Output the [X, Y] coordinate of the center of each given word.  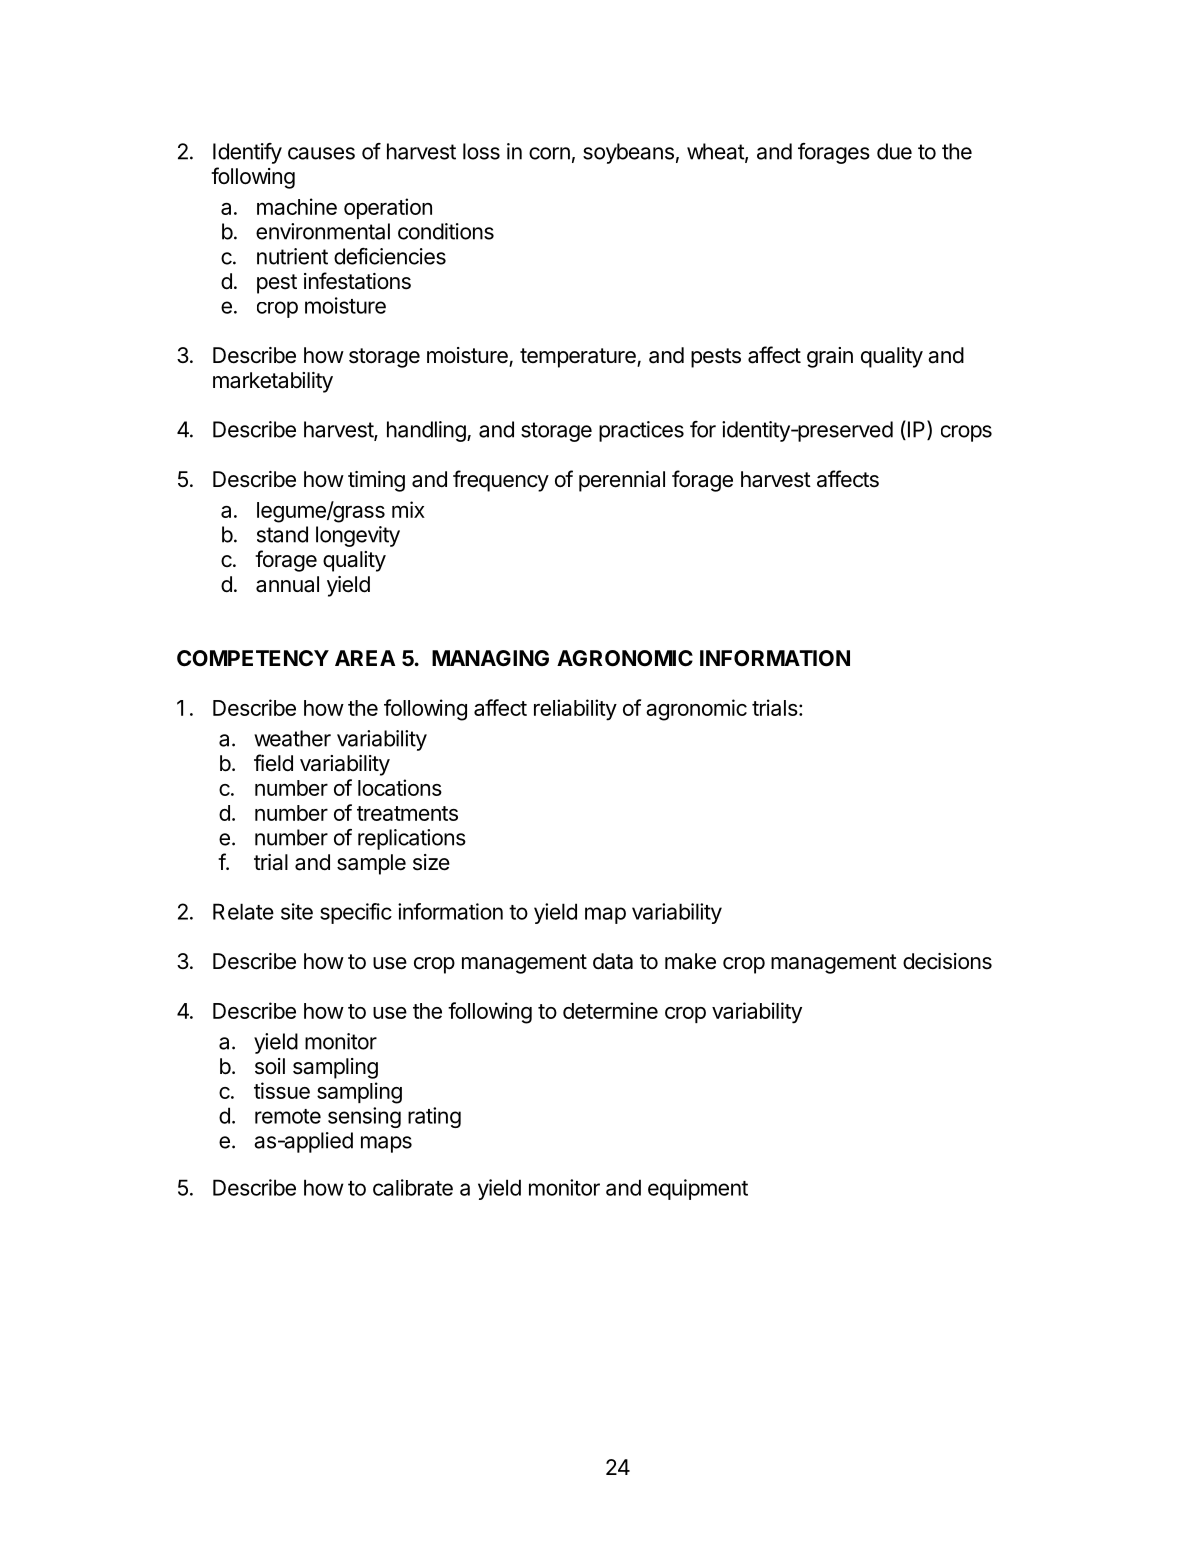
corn [549, 153]
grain [830, 357]
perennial [622, 481]
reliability [575, 710]
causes [321, 153]
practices [641, 431]
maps [386, 1144]
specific [356, 913]
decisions [947, 961]
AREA [365, 658]
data [613, 961]
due [894, 151]
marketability [273, 382]
